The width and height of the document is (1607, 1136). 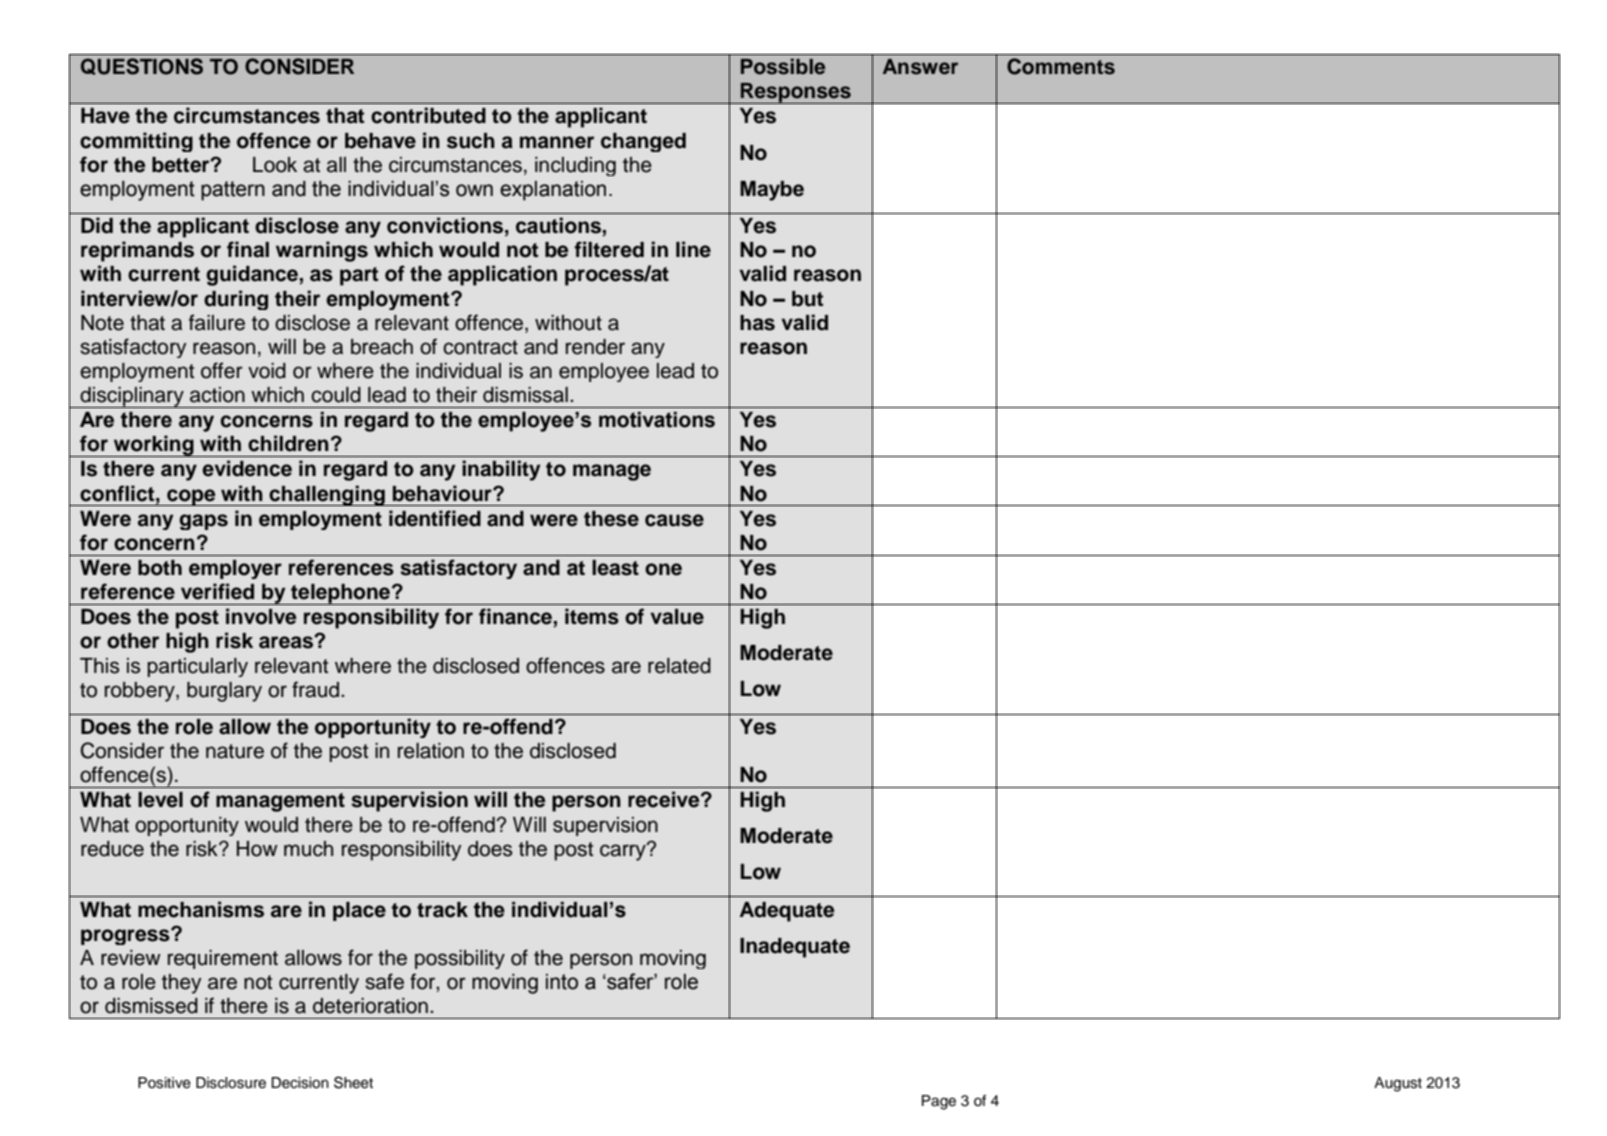 I want to click on verified, so click(x=217, y=591).
